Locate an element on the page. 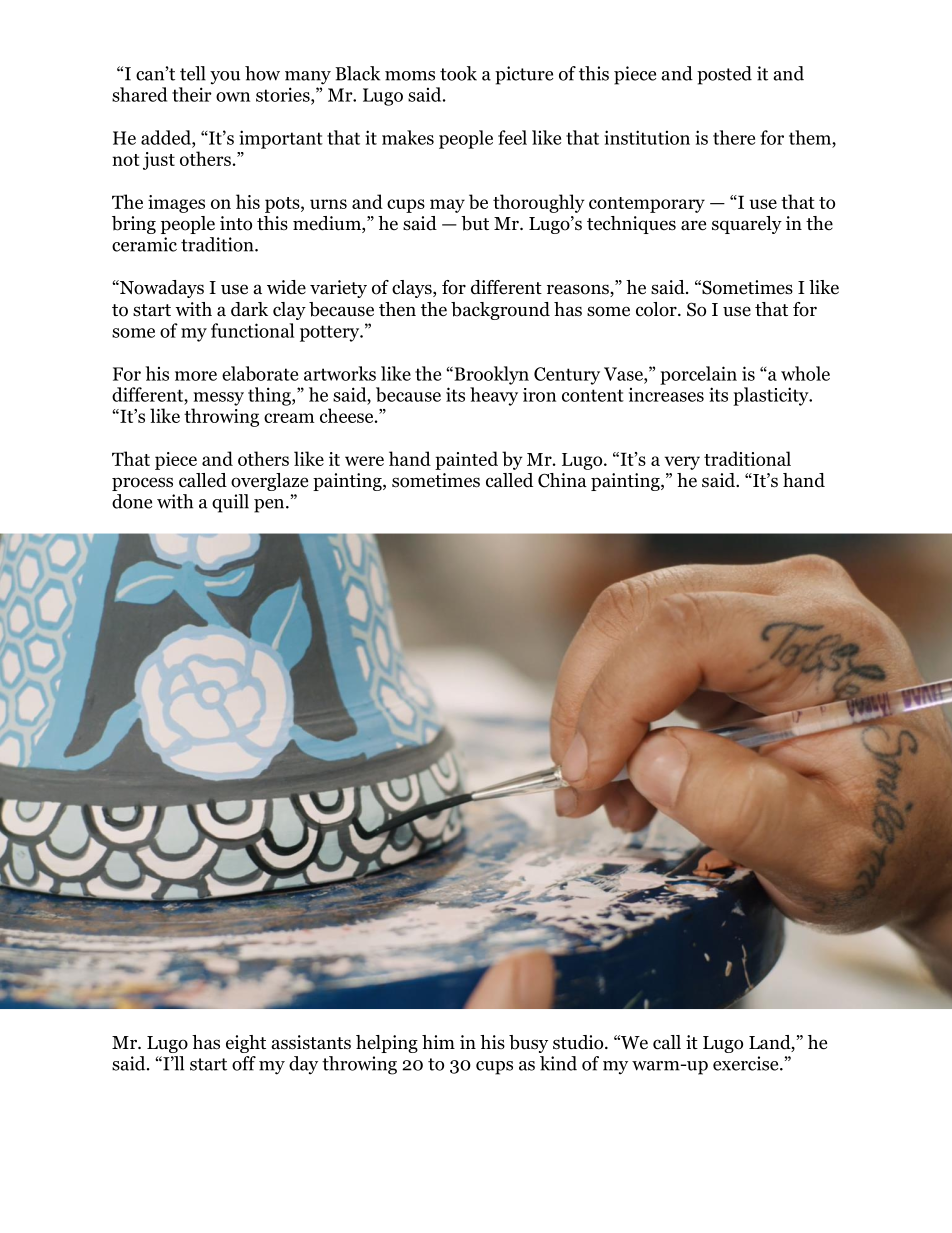 Image resolution: width=952 pixels, height=1233 pixels. plasticity is located at coordinates (772, 396).
